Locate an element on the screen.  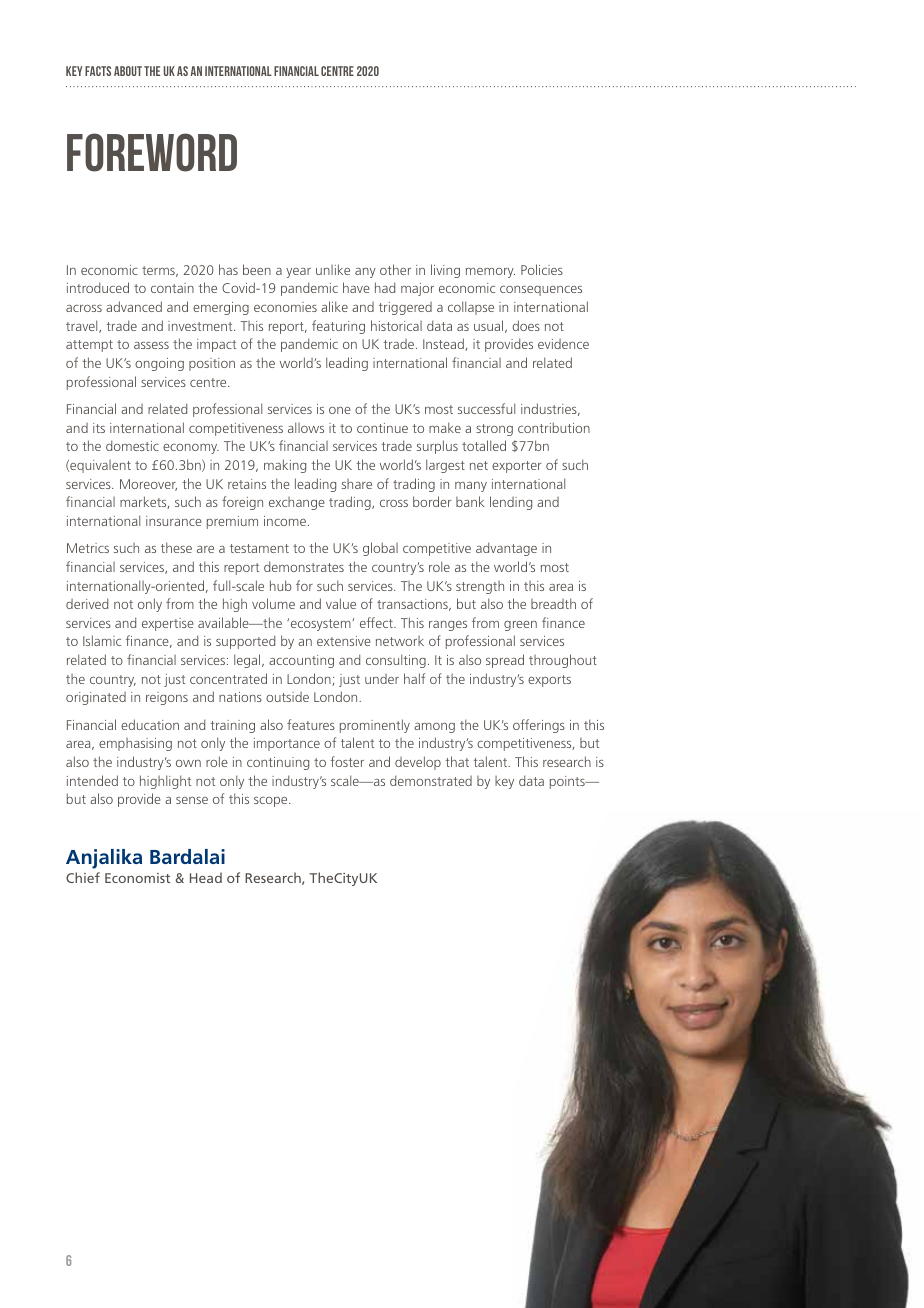
ABOUT is located at coordinates (128, 71).
